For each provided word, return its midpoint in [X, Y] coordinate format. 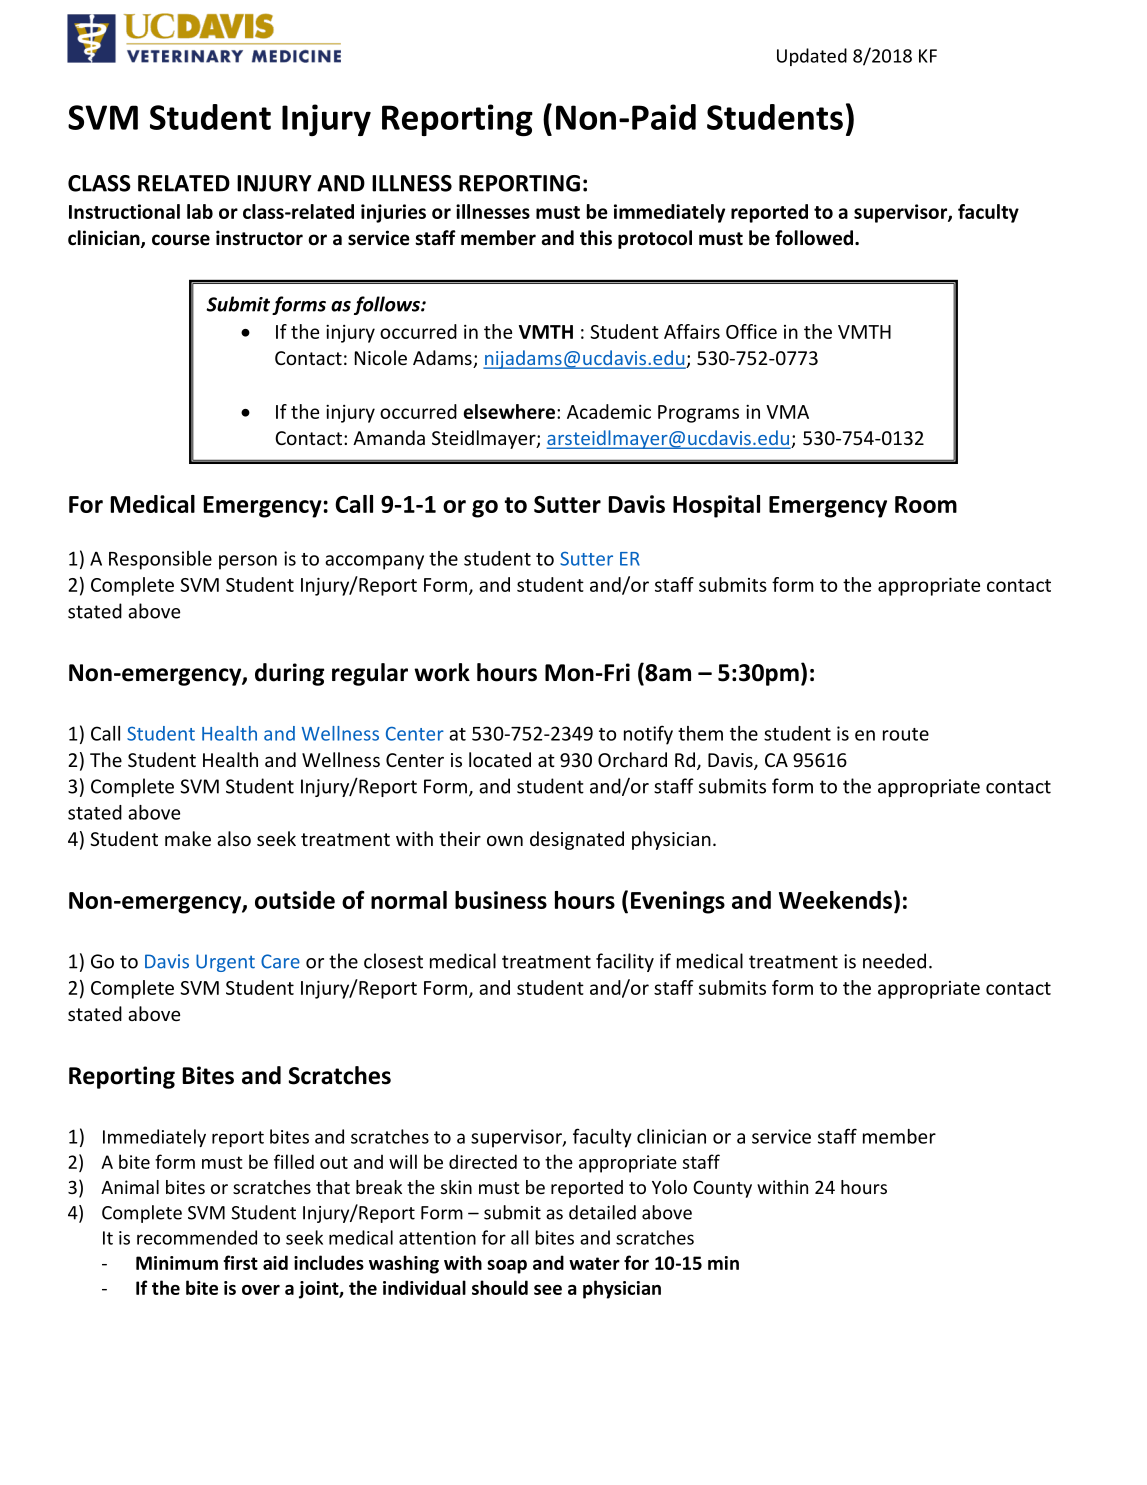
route [906, 734]
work [442, 672]
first [240, 1262]
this [596, 238]
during [289, 674]
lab [200, 211]
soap [507, 1267]
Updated [812, 57]
